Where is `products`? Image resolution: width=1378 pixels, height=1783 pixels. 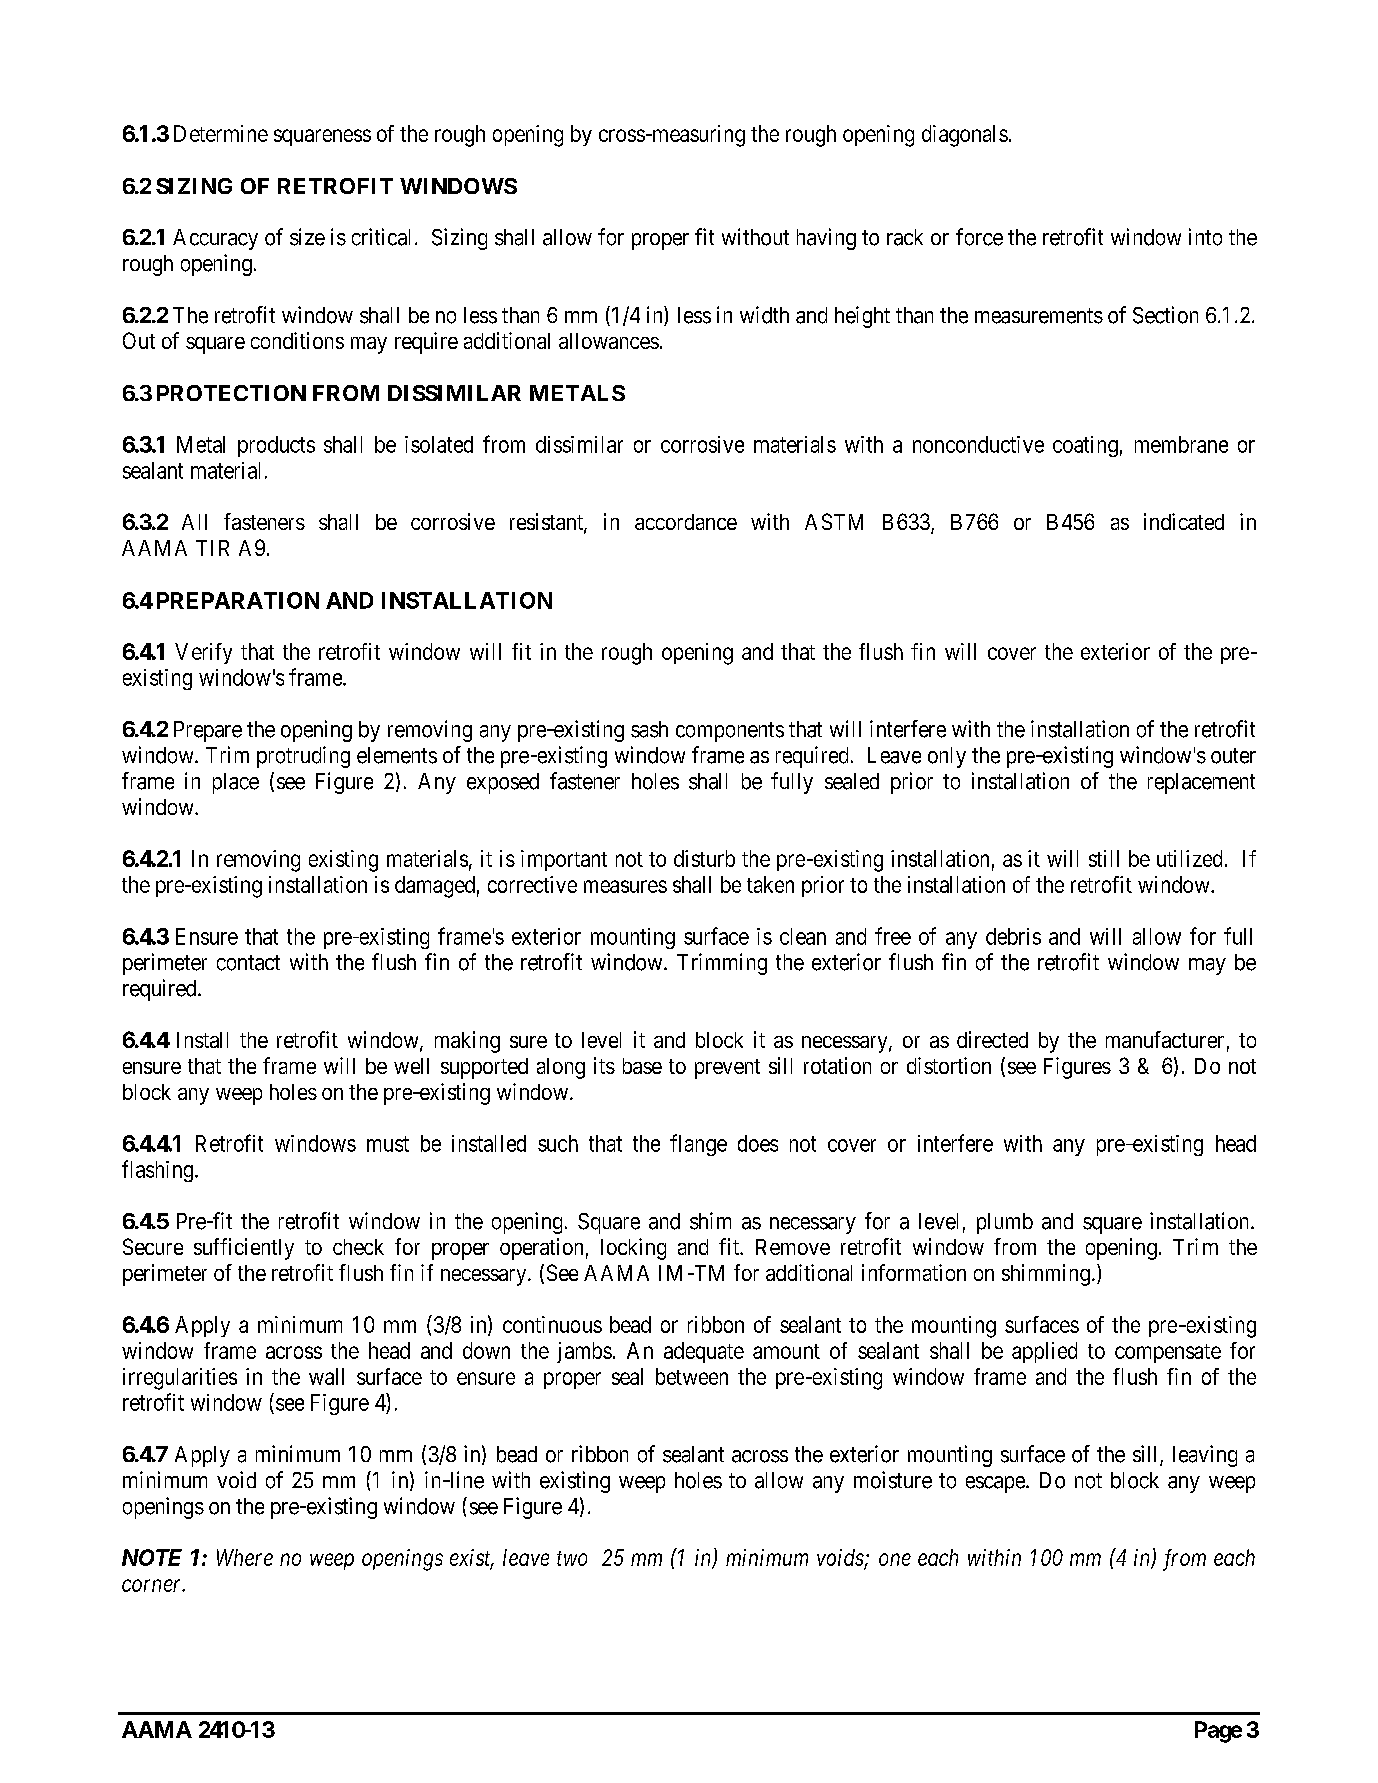 products is located at coordinates (276, 446).
